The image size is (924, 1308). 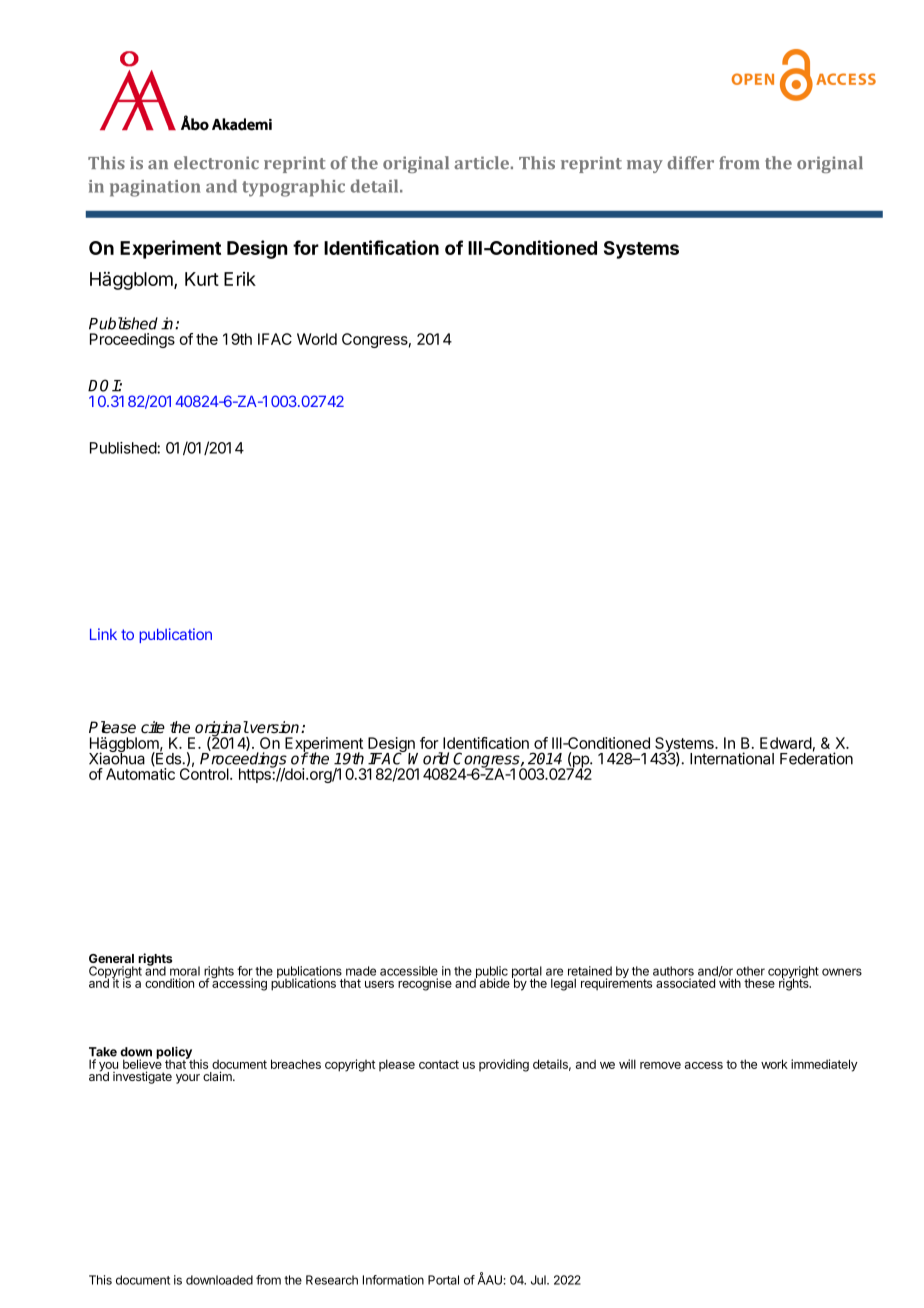 I want to click on work, so click(x=774, y=1064).
